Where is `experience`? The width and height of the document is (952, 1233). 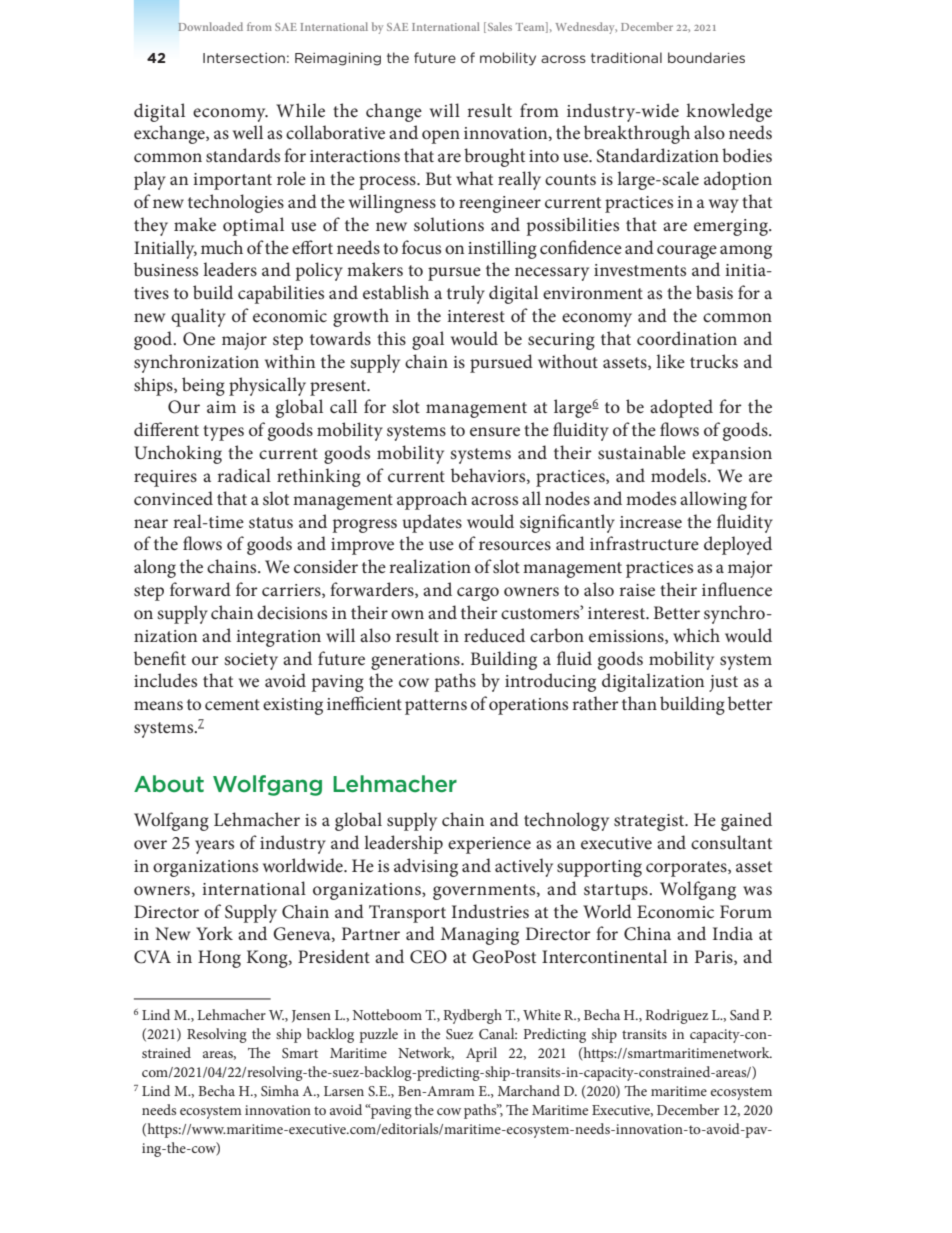
experience is located at coordinates (489, 845).
